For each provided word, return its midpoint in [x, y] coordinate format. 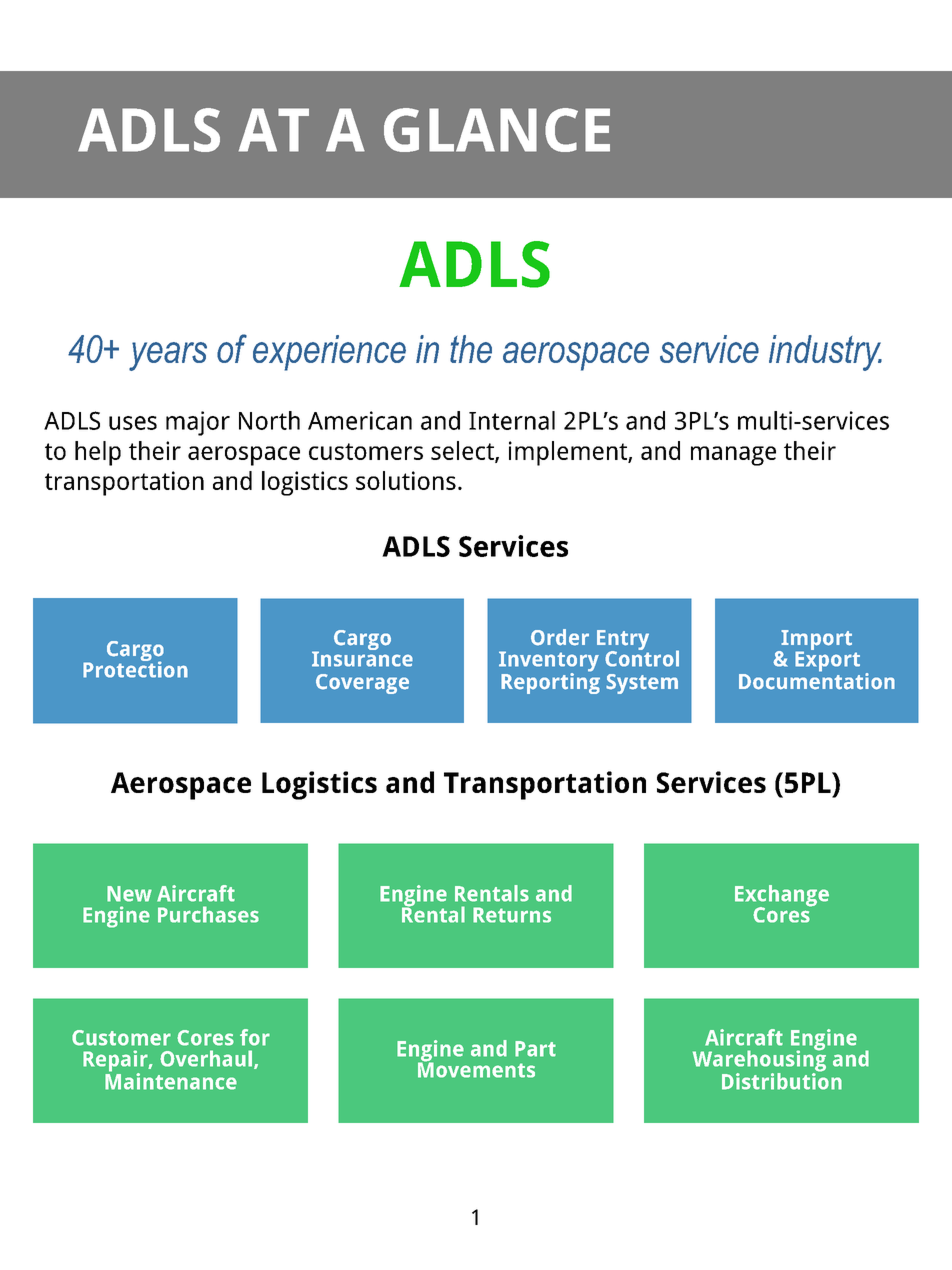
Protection [135, 668]
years [168, 356]
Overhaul [206, 1058]
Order [560, 637]
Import [815, 641]
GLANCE [497, 130]
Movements [476, 1069]
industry [825, 353]
